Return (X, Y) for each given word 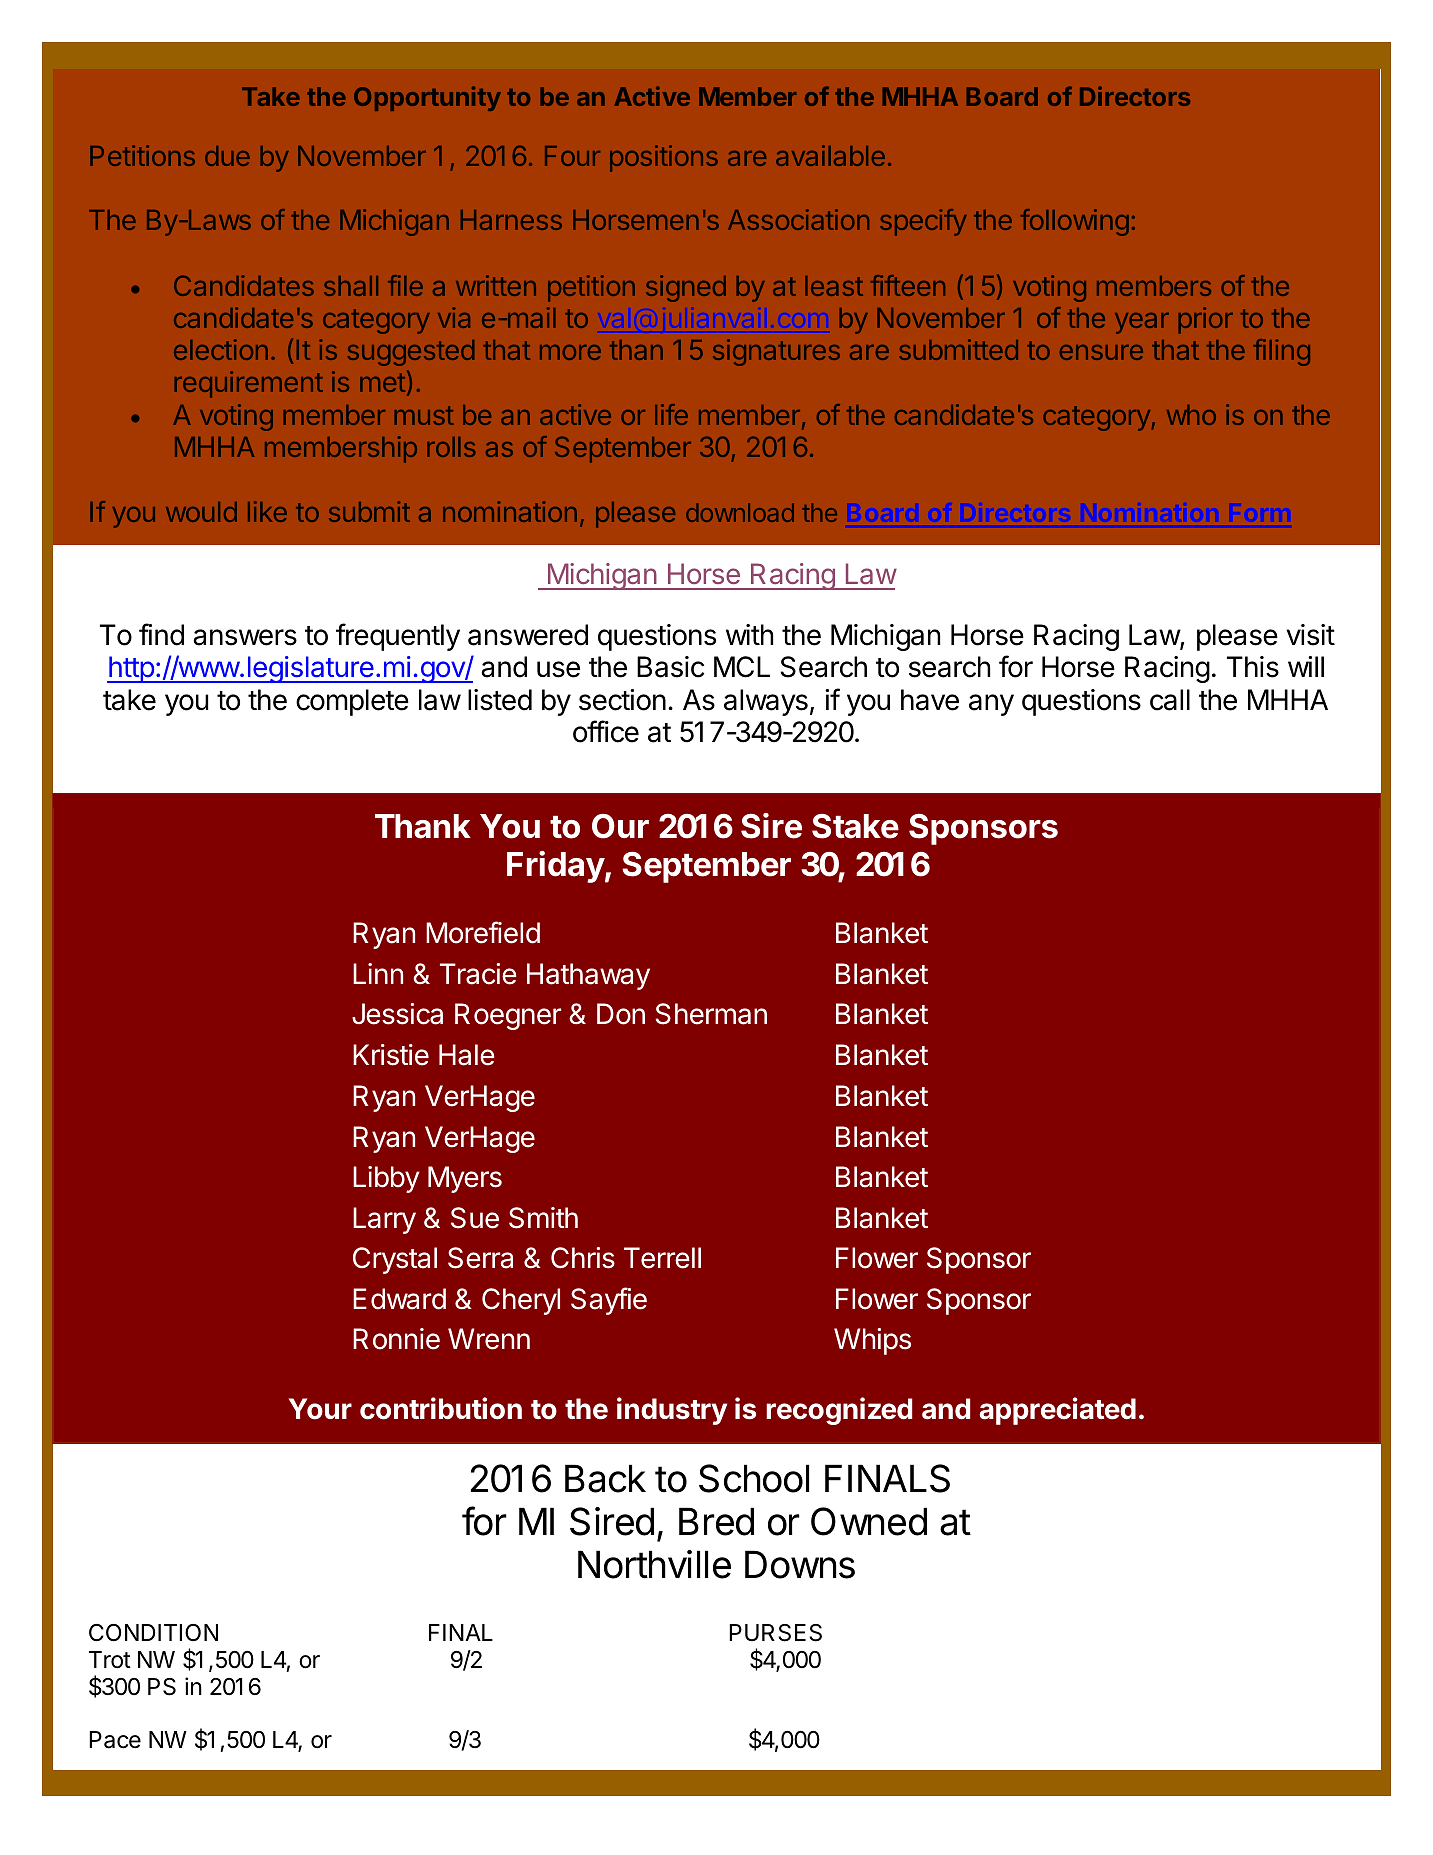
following (1075, 222)
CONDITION (153, 1633)
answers (245, 637)
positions (664, 158)
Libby (386, 1179)
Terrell (662, 1258)
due (227, 156)
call (1170, 700)
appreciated (1057, 1411)
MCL (742, 667)
